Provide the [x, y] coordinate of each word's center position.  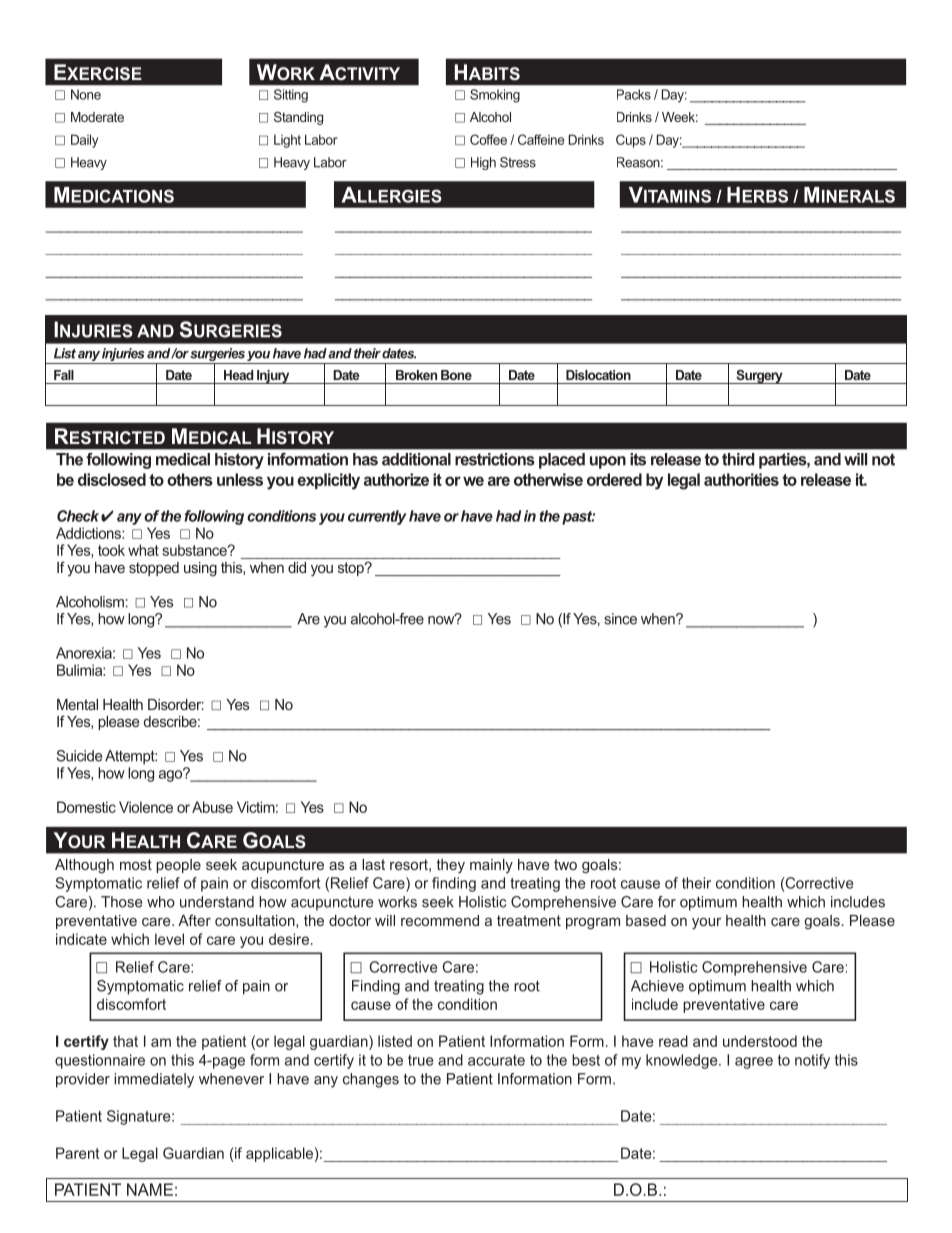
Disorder [176, 704]
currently [377, 517]
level [169, 939]
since [620, 619]
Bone [456, 375]
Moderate [97, 117]
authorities [741, 479]
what [143, 550]
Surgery [759, 377]
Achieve [657, 986]
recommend [440, 920]
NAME [150, 1189]
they [450, 866]
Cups [631, 141]
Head [238, 375]
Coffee [488, 139]
